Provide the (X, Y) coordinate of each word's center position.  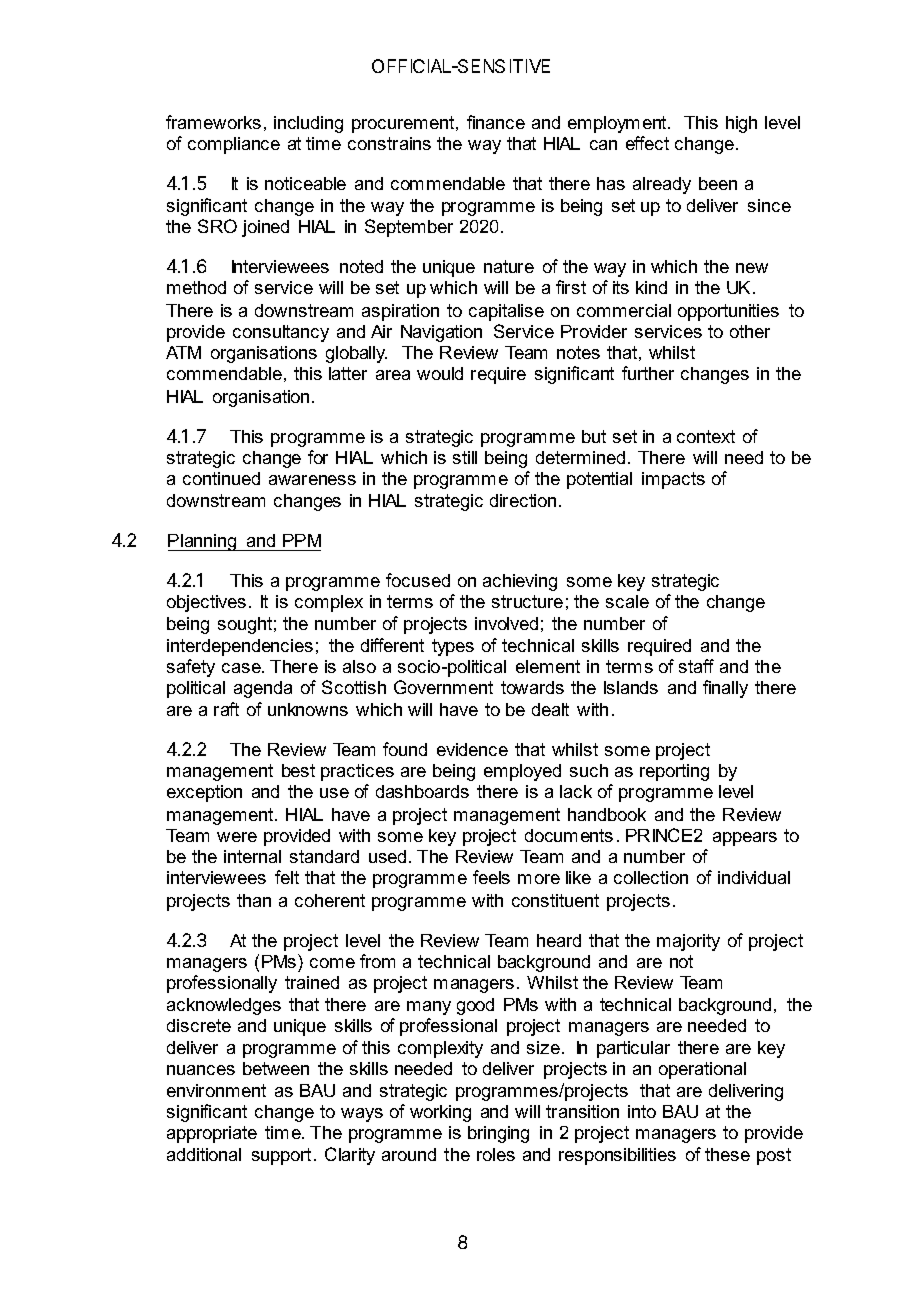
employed (522, 772)
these (727, 1154)
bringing (498, 1134)
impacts (673, 480)
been (718, 183)
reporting (674, 772)
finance (496, 122)
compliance (234, 145)
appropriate (212, 1134)
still (465, 457)
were (237, 837)
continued (221, 478)
